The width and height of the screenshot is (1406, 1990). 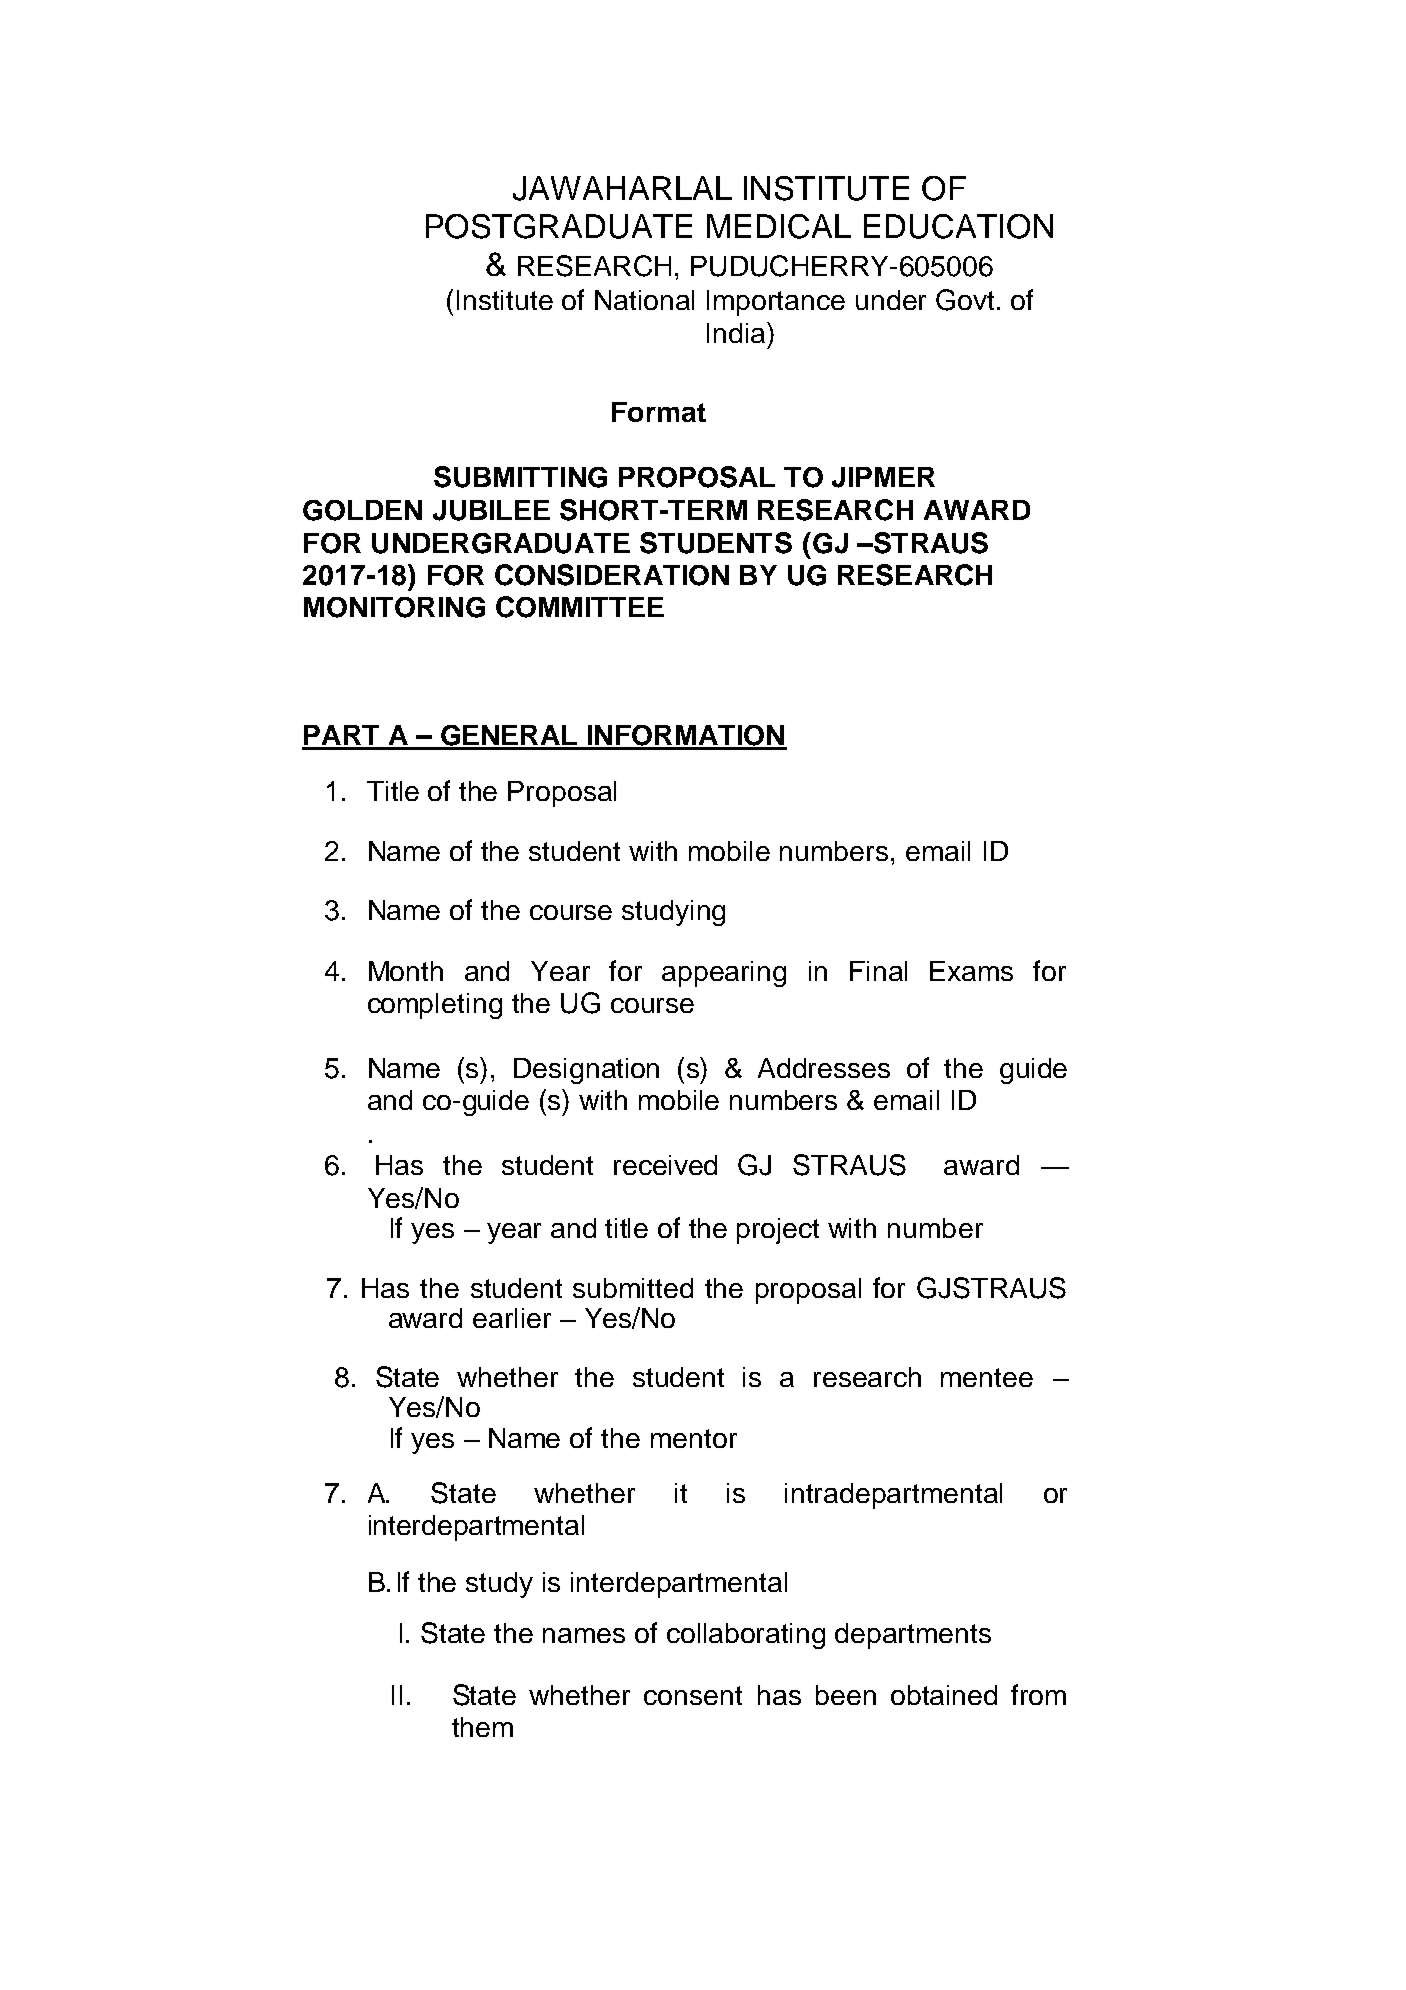 What do you see at coordinates (612, 575) in the screenshot?
I see `CONSIDERATION` at bounding box center [612, 575].
